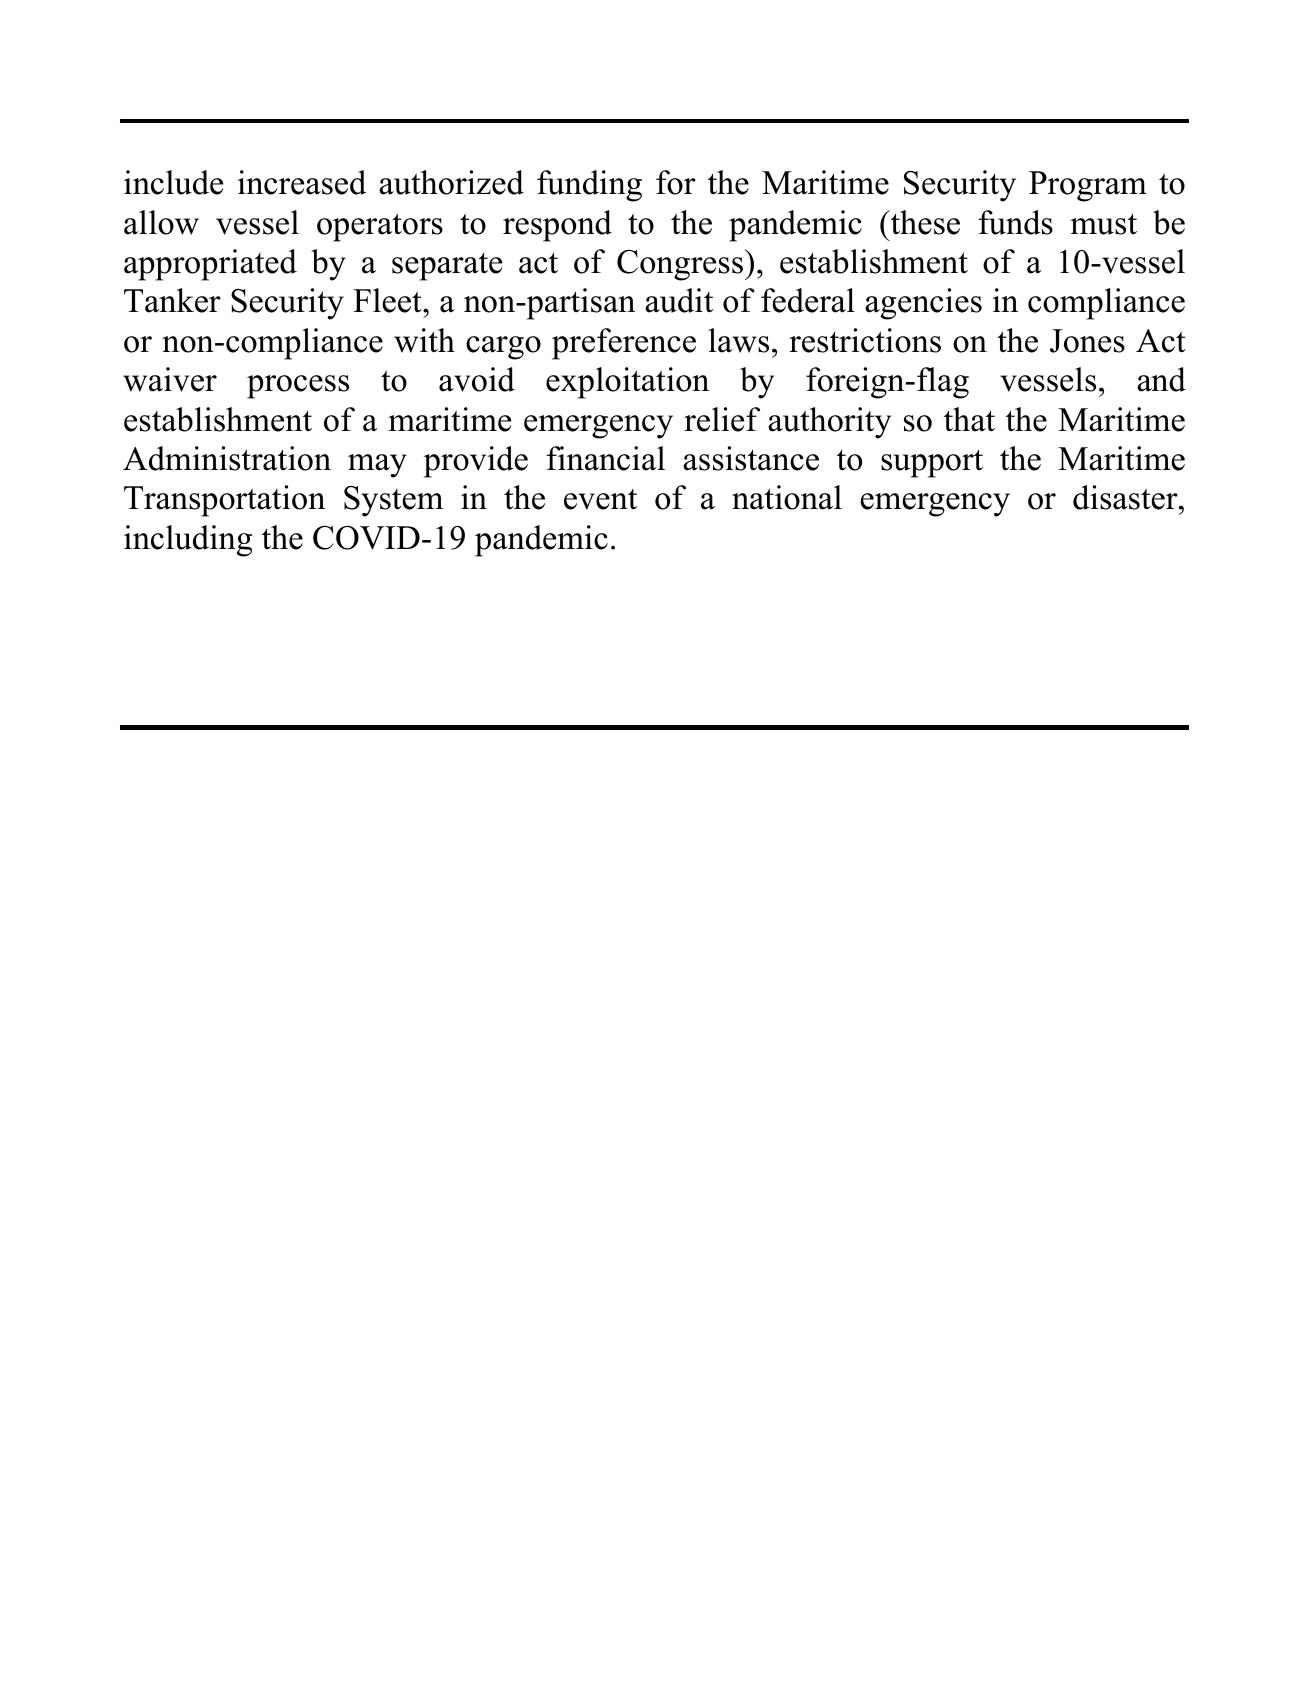  I want to click on process, so click(298, 387).
